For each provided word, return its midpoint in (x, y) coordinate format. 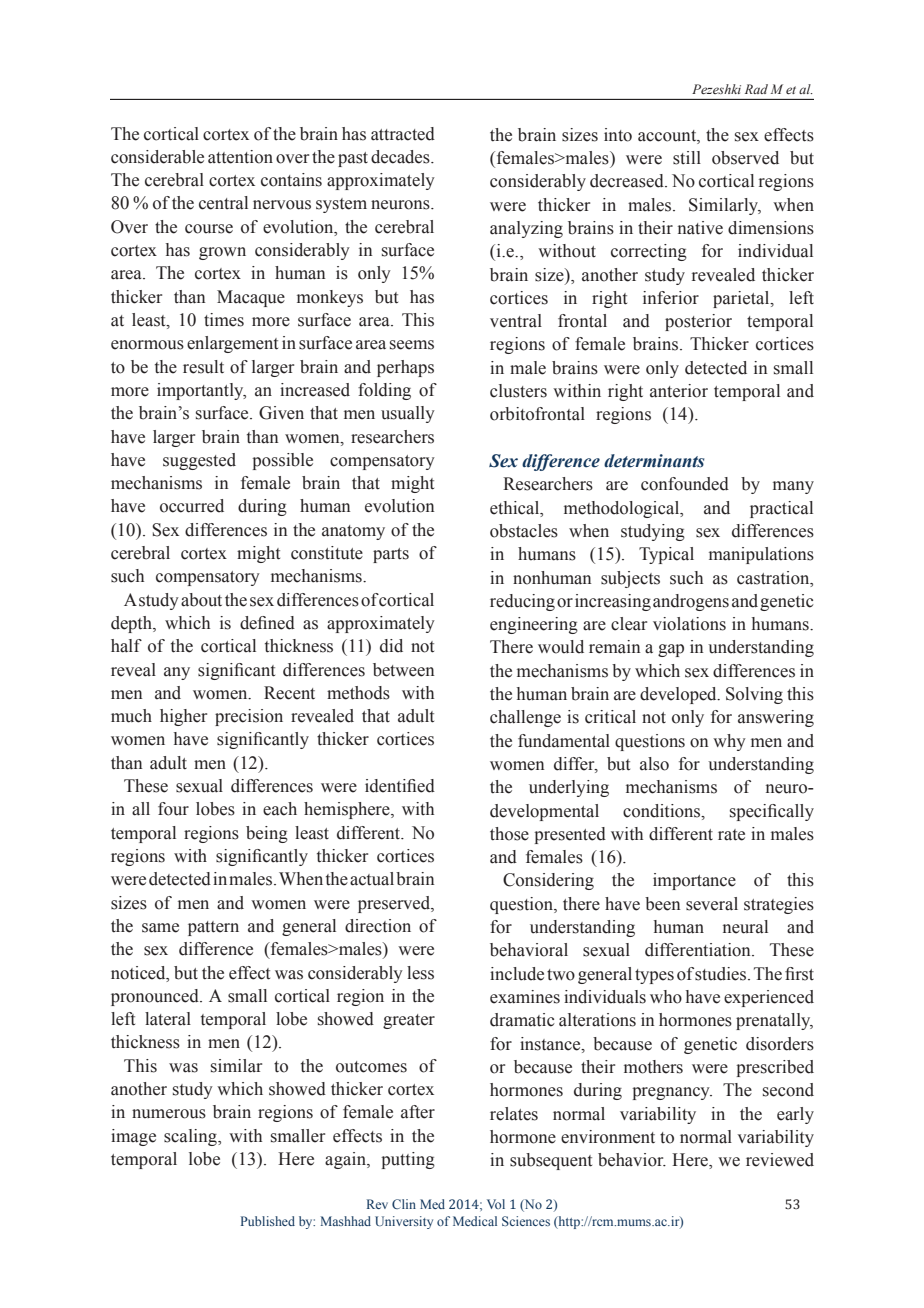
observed (745, 158)
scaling (191, 1137)
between (403, 670)
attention (240, 157)
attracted (403, 134)
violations (689, 624)
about (201, 600)
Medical (475, 1221)
